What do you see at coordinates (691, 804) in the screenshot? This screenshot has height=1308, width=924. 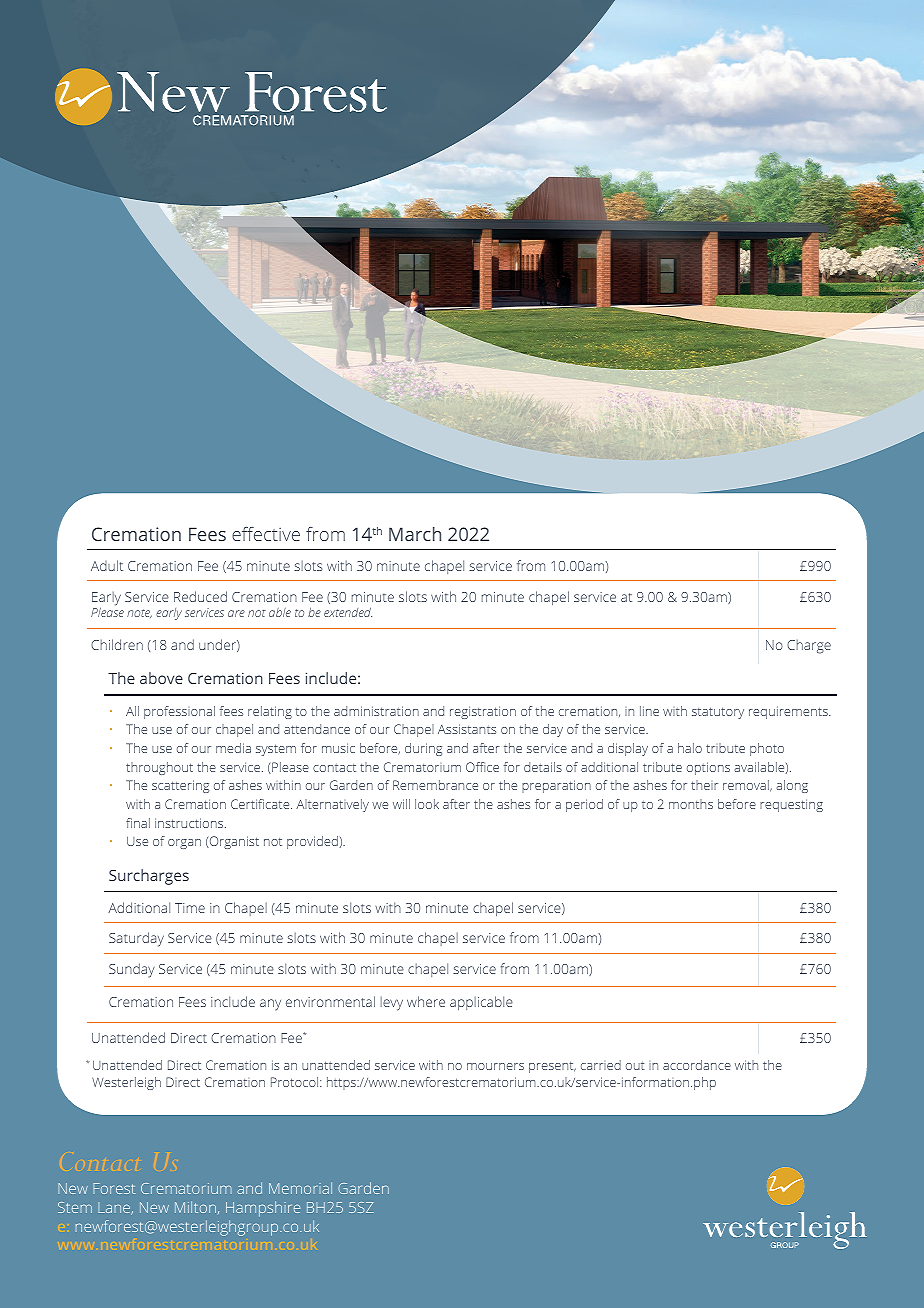 I see `months` at bounding box center [691, 804].
